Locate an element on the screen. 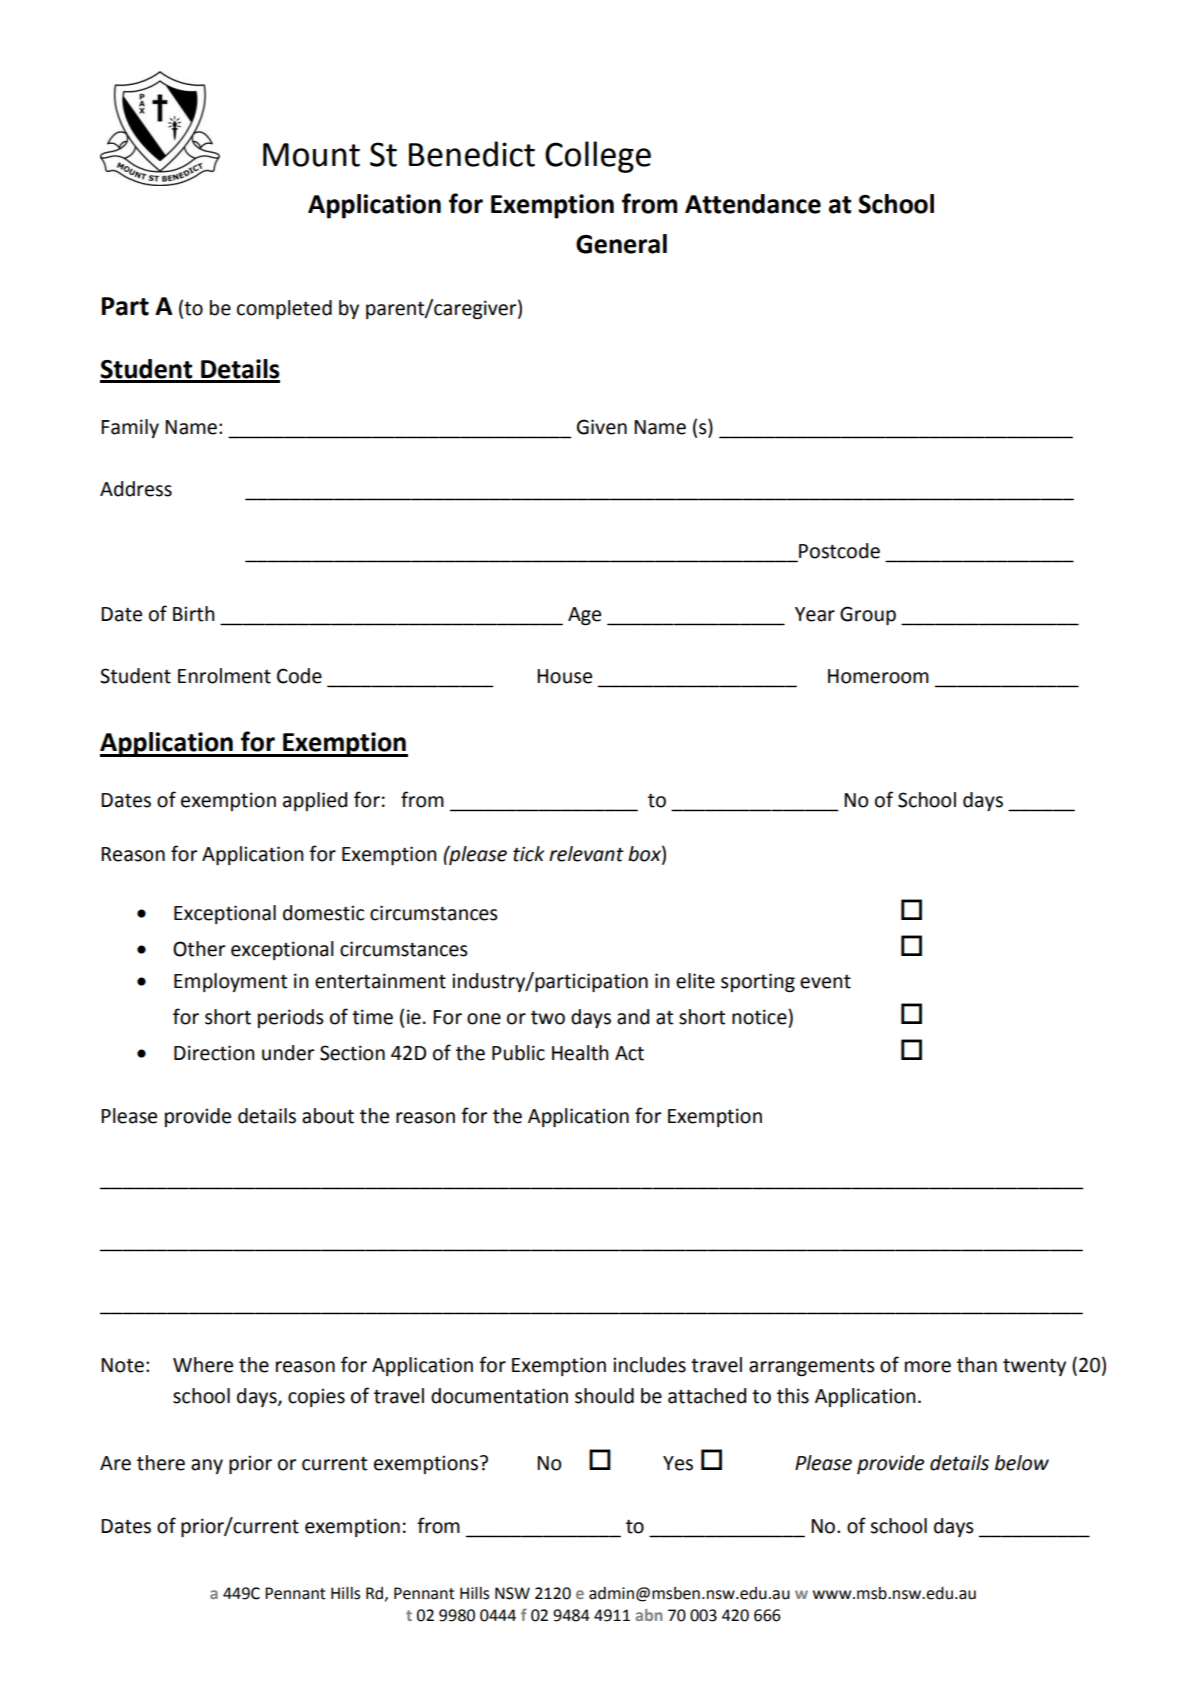 This screenshot has width=1201, height=1698. College is located at coordinates (598, 157).
